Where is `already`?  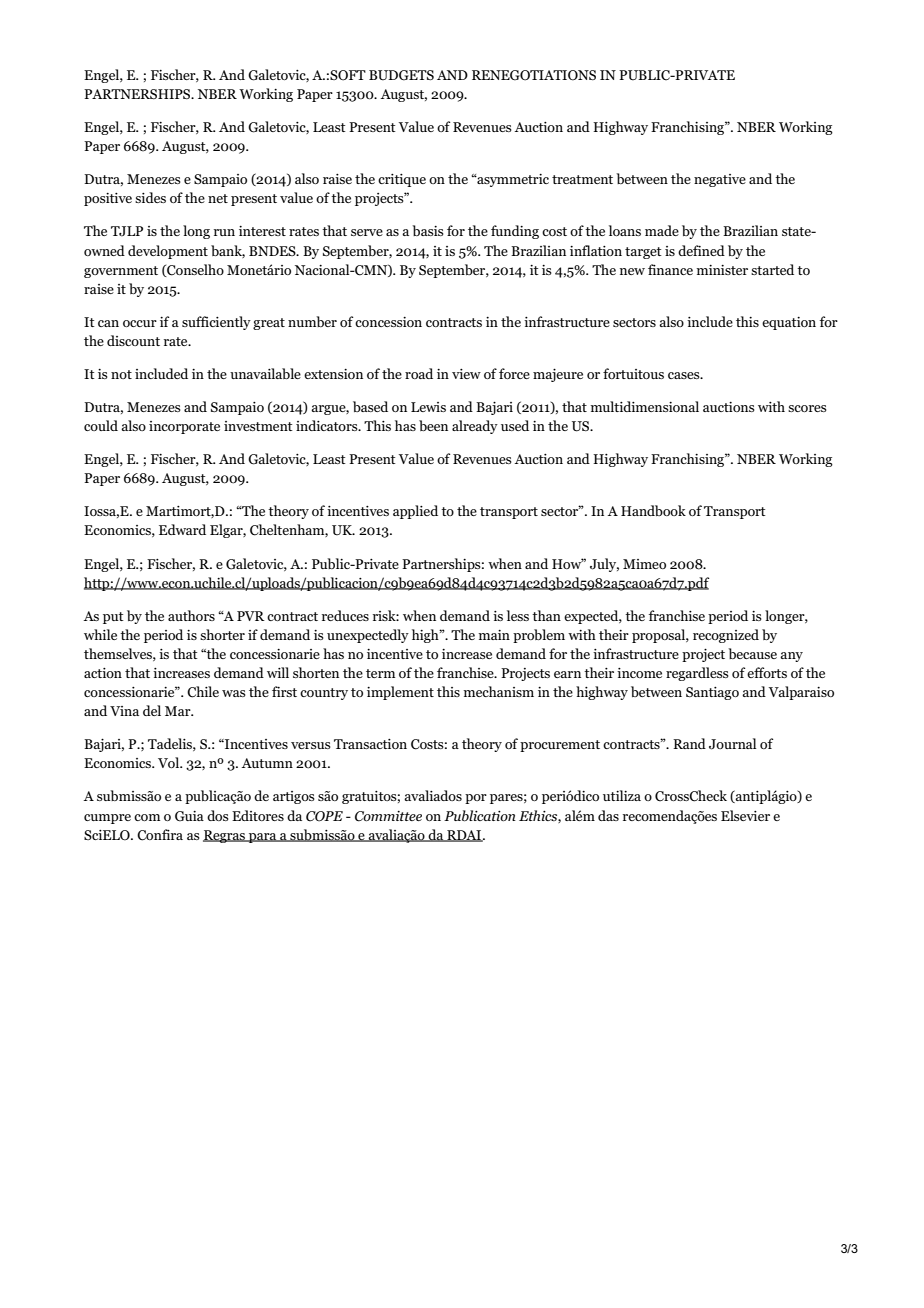 already is located at coordinates (475, 427).
